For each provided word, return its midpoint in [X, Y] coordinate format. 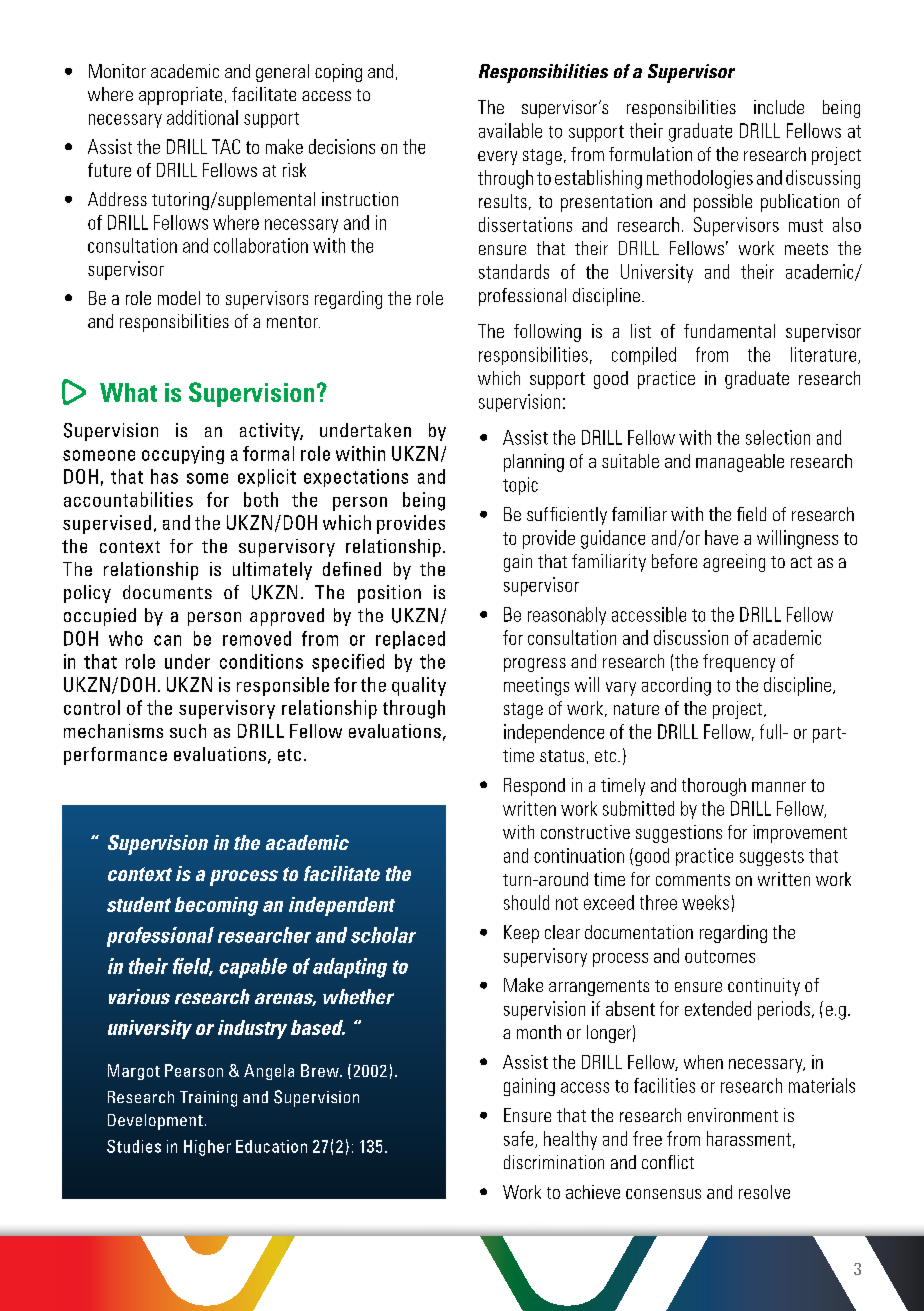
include [779, 107]
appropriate [180, 96]
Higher [207, 1148]
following [547, 333]
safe [520, 1139]
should [526, 902]
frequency [739, 663]
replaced [410, 640]
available [510, 130]
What [128, 392]
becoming [216, 906]
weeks [705, 902]
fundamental [729, 331]
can [167, 640]
